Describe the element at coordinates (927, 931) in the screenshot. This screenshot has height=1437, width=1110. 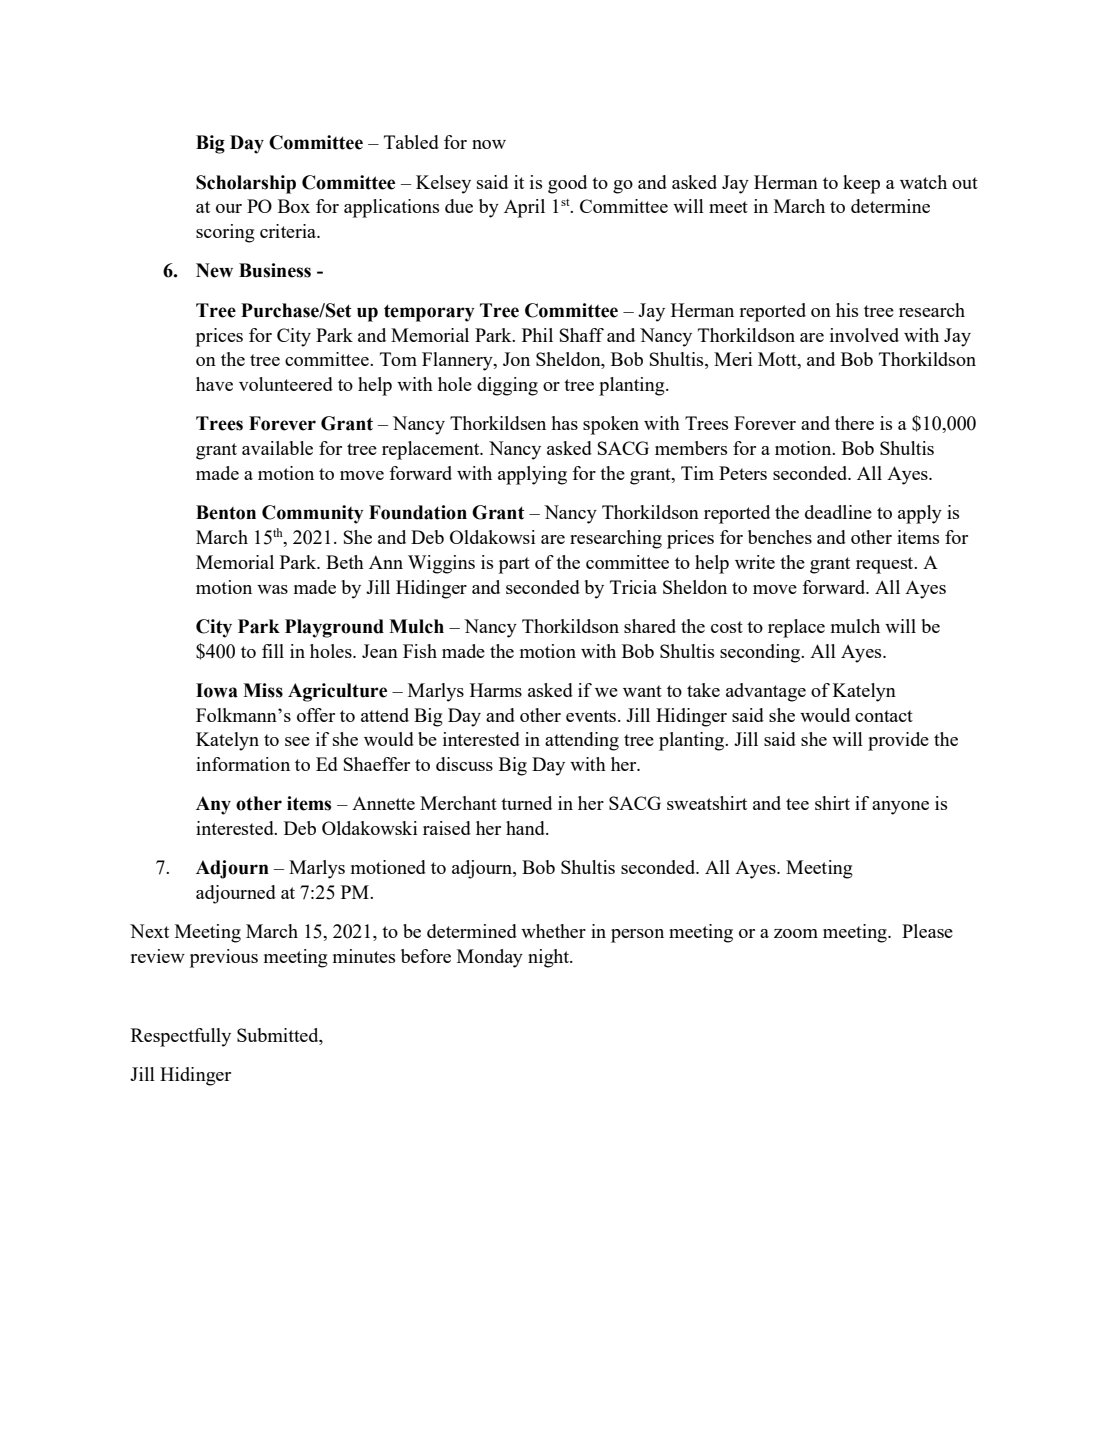
I see `Please` at that location.
